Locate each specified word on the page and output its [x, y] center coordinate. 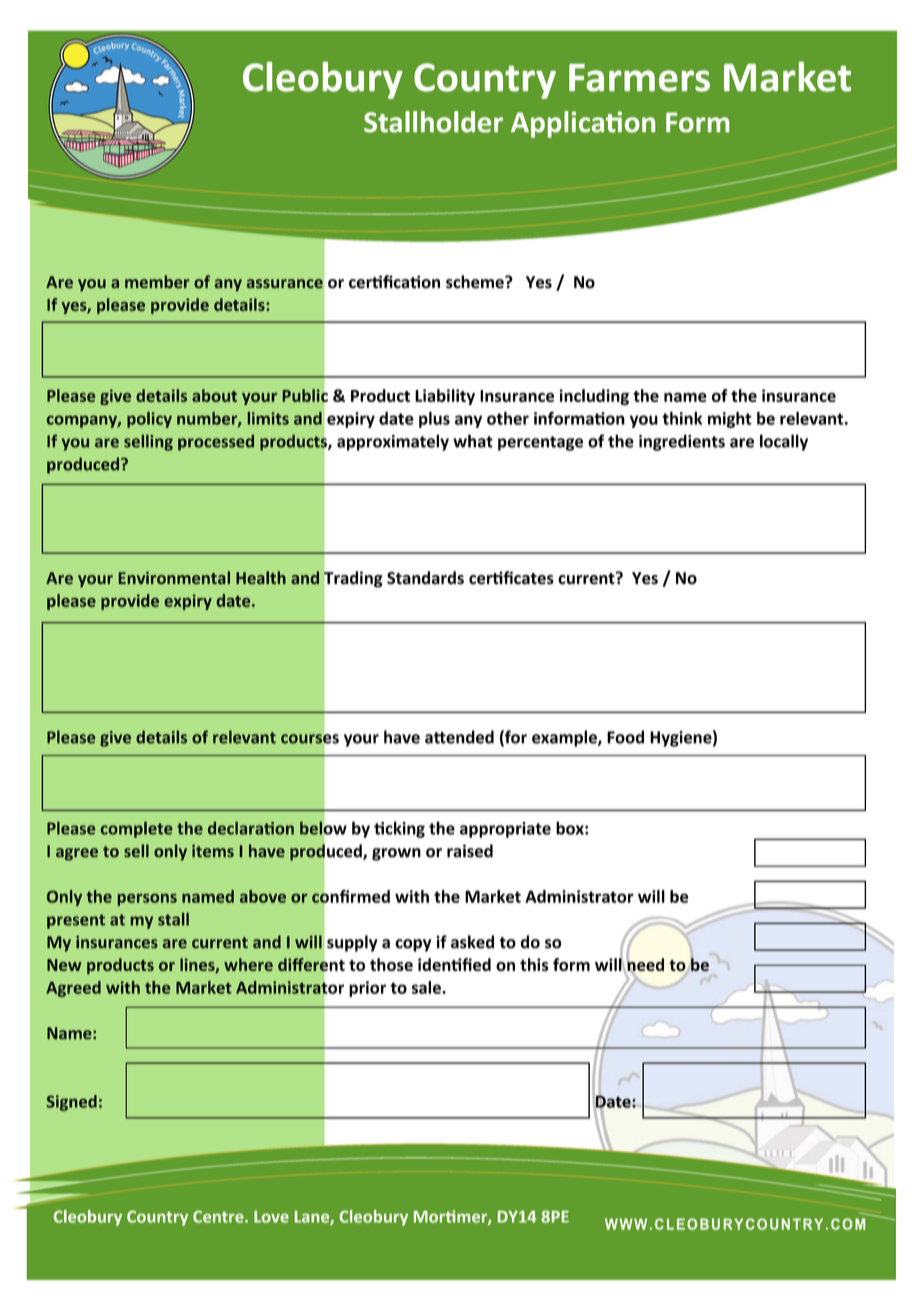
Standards [425, 578]
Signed [72, 1103]
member [157, 281]
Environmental [174, 577]
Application [583, 124]
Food [625, 737]
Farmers [639, 78]
